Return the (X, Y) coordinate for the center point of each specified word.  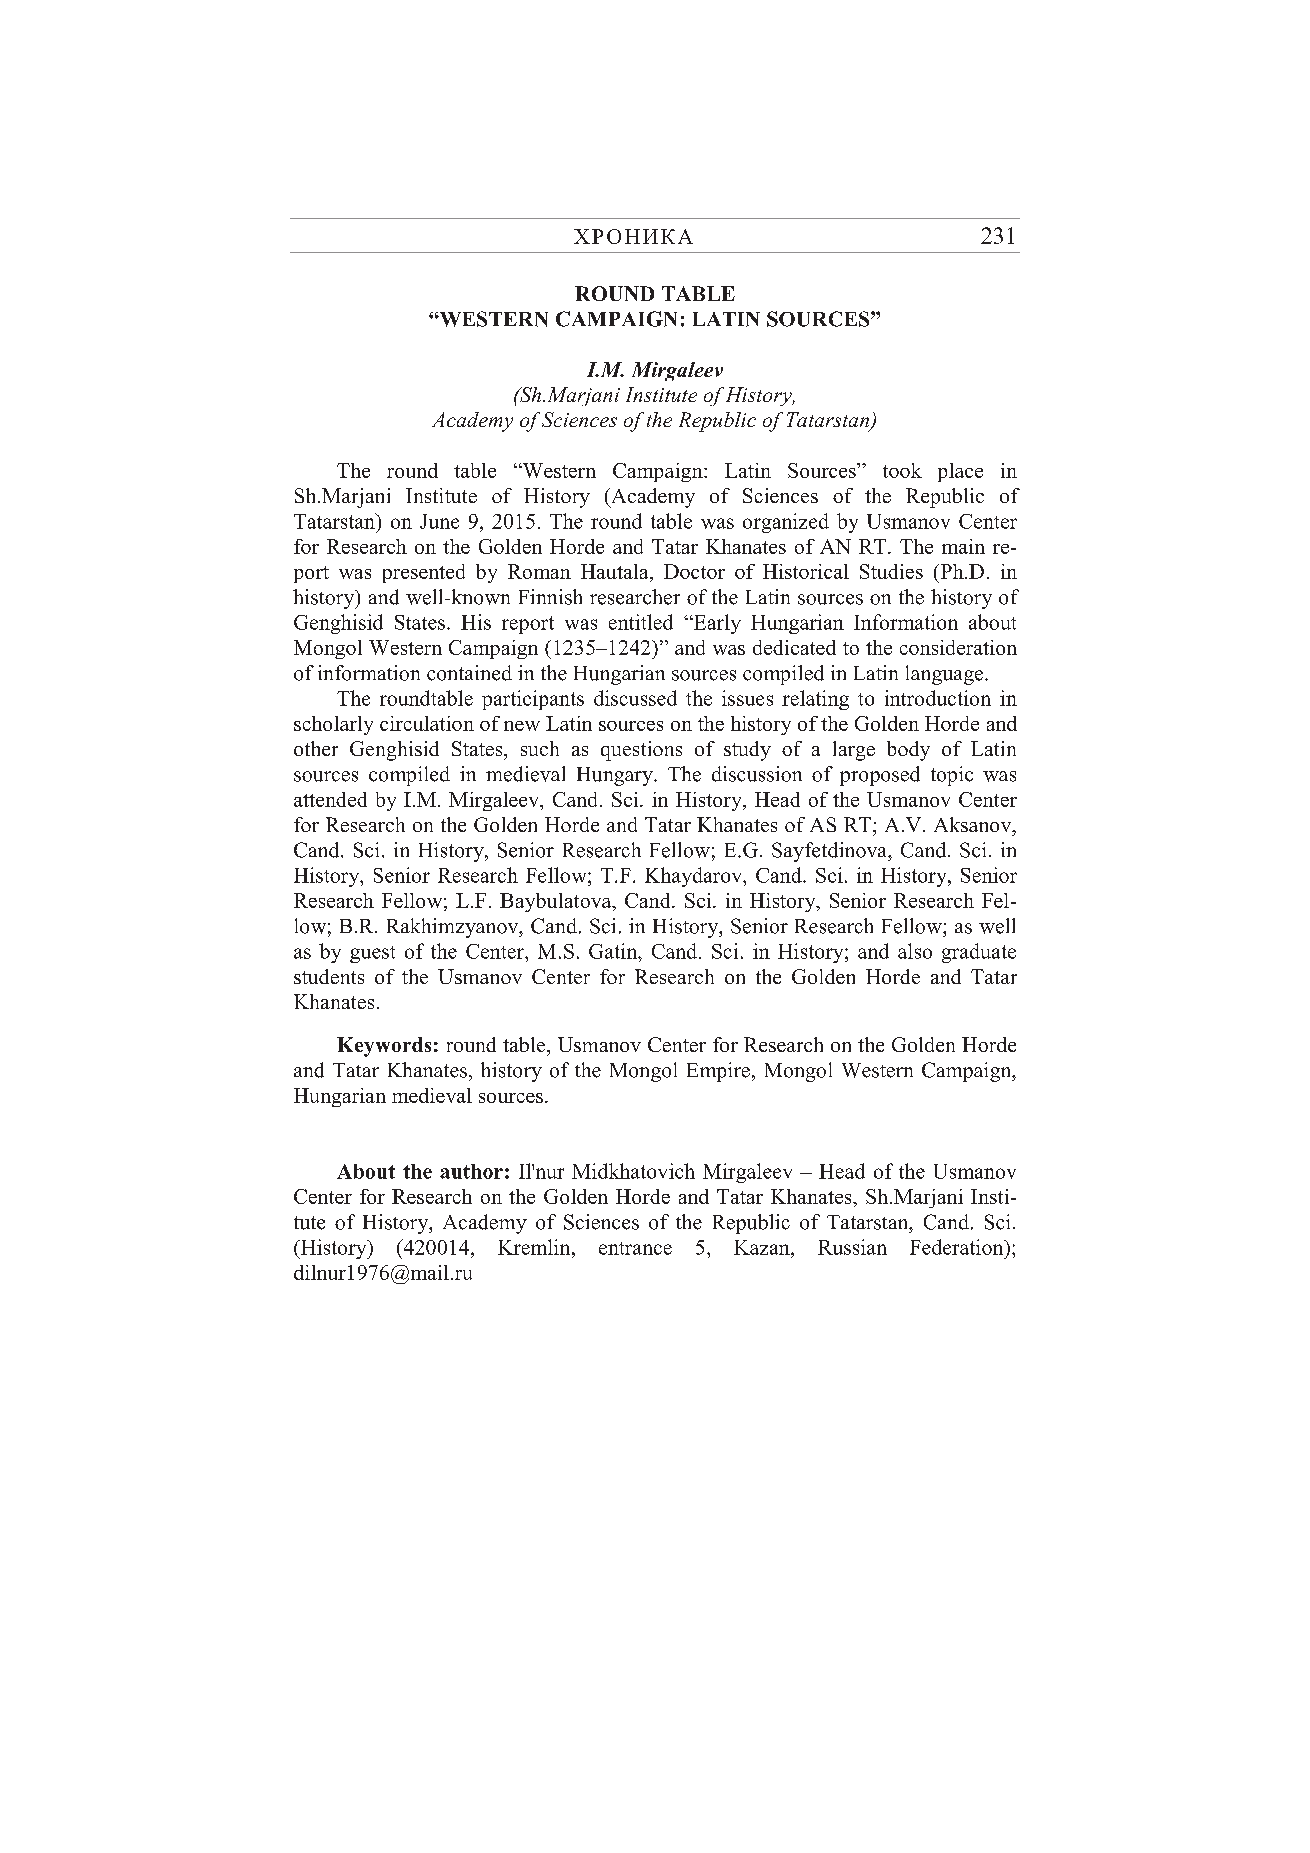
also (915, 951)
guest (372, 954)
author (471, 1171)
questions (641, 751)
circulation (427, 723)
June (439, 521)
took (902, 470)
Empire (718, 1072)
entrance (635, 1248)
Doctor (694, 571)
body (908, 751)
